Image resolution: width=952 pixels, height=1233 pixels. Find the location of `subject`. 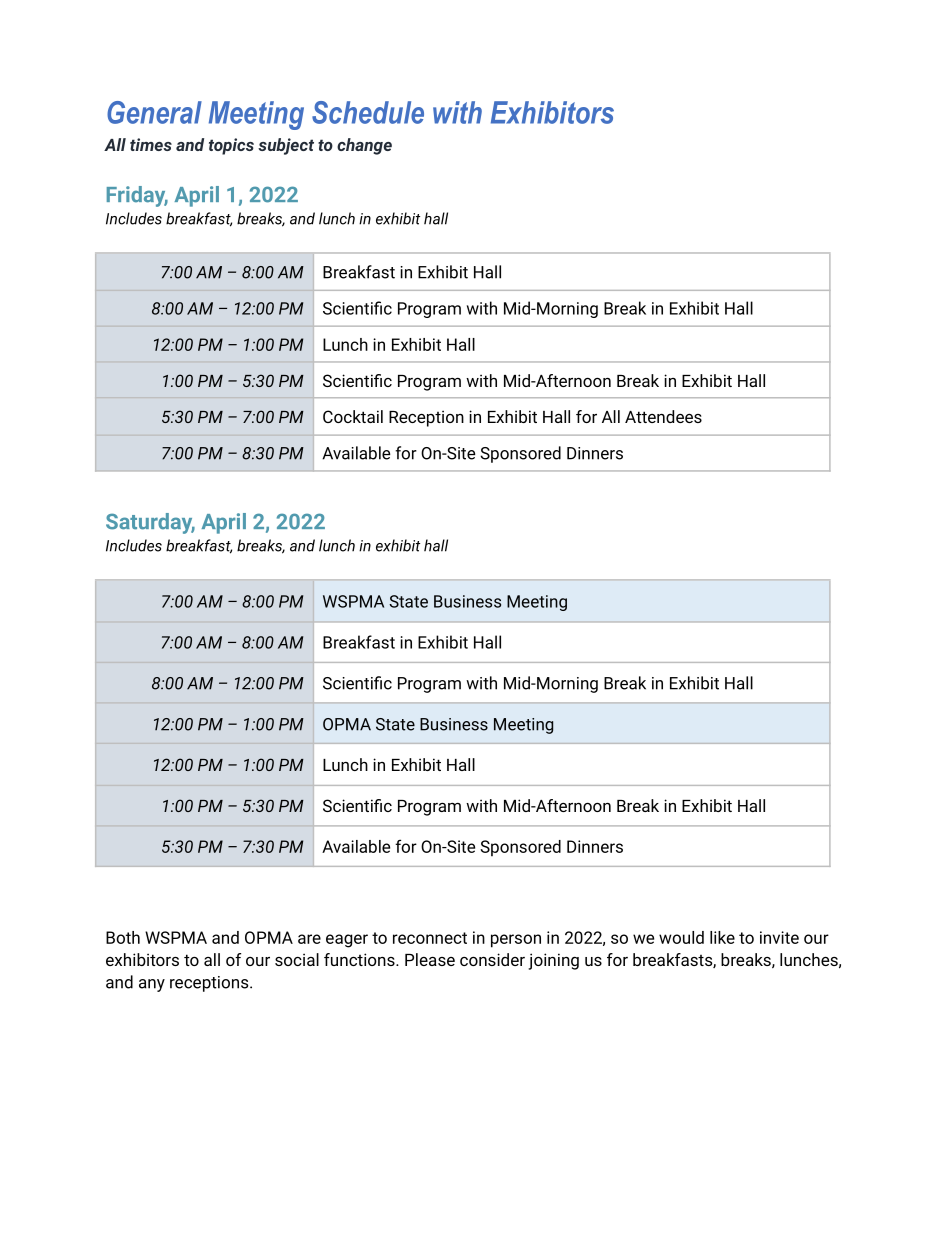

subject is located at coordinates (286, 146).
